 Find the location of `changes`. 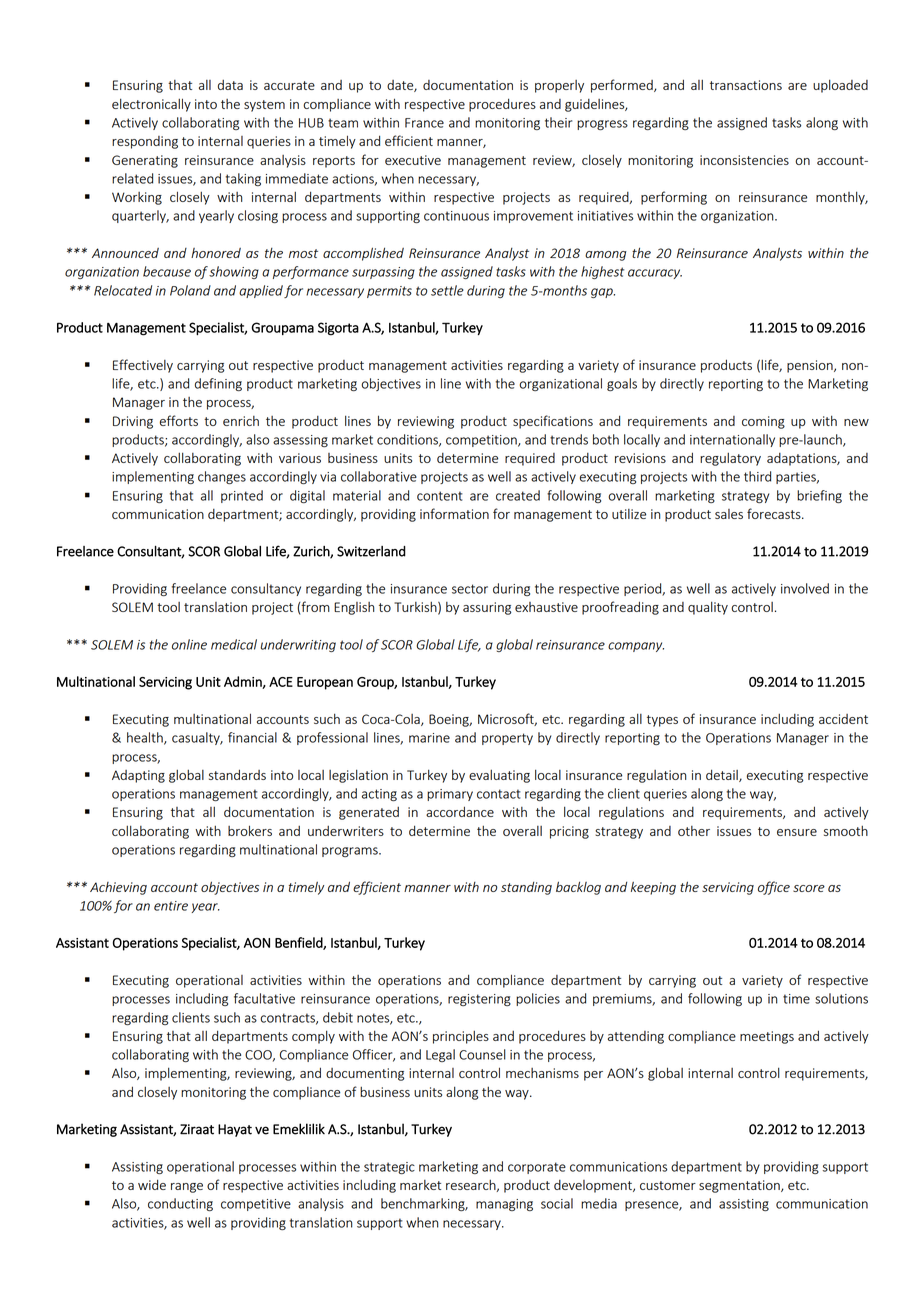

changes is located at coordinates (222, 477).
